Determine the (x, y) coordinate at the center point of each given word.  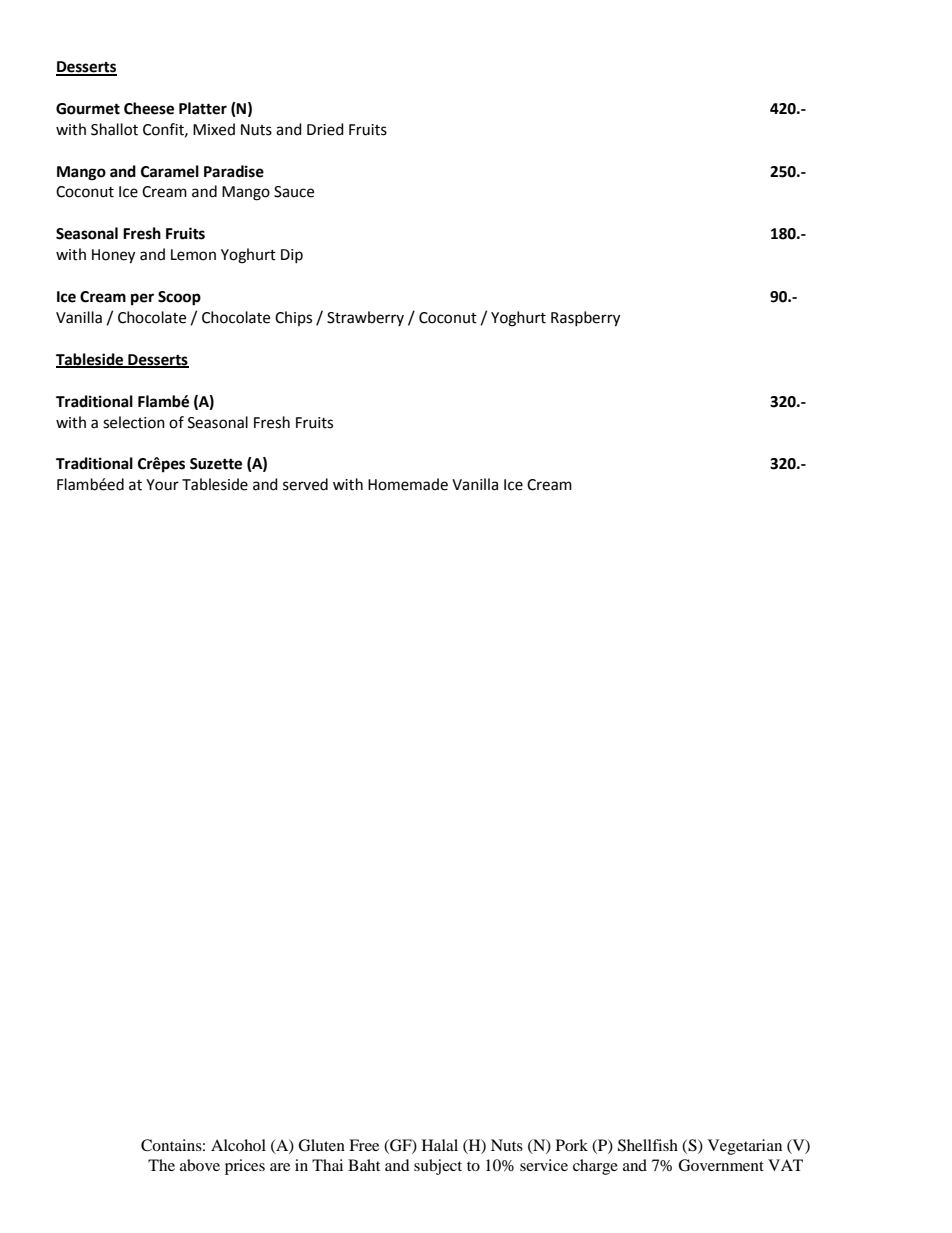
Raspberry (585, 319)
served (305, 484)
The (161, 1165)
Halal (440, 1145)
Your (162, 485)
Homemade (408, 484)
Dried (325, 129)
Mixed (214, 129)
